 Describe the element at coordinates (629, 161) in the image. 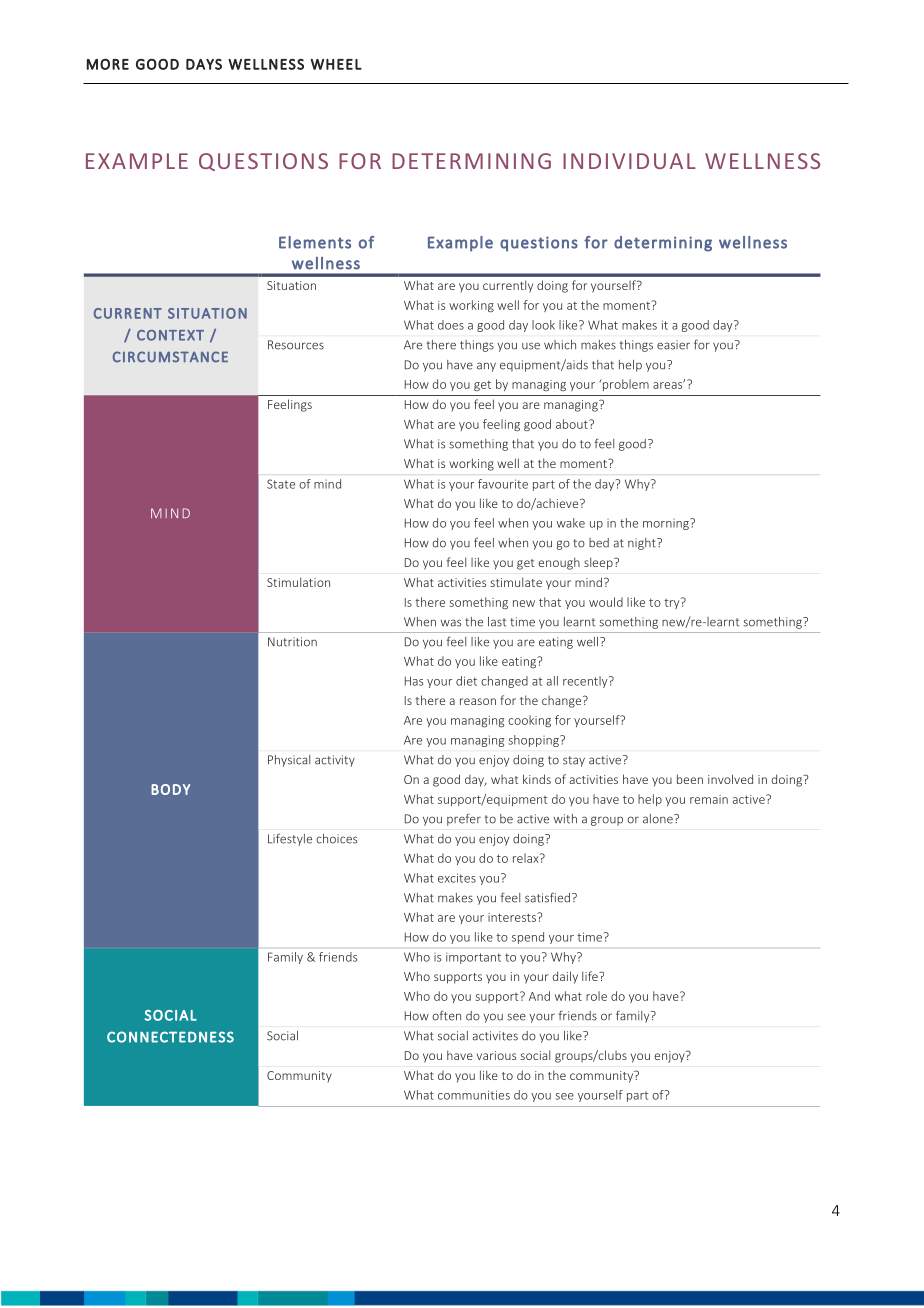

I see `INDIVIDUAL` at that location.
